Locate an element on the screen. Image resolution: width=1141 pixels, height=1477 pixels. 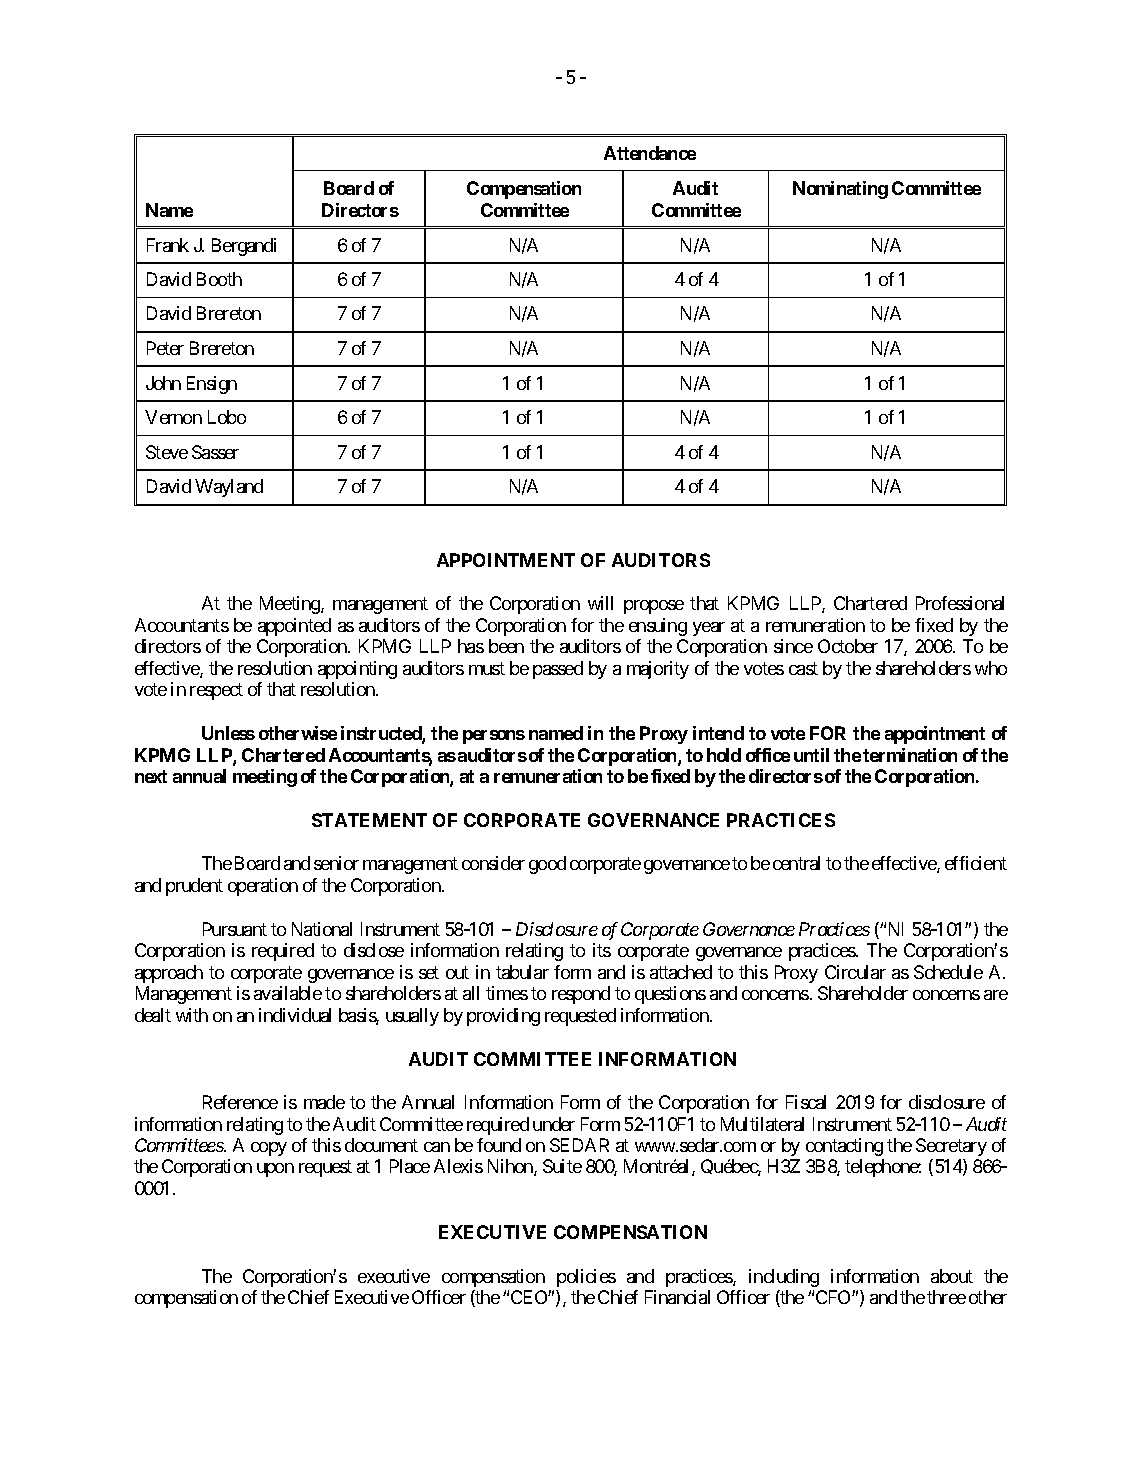
Frank is located at coordinates (168, 245).
